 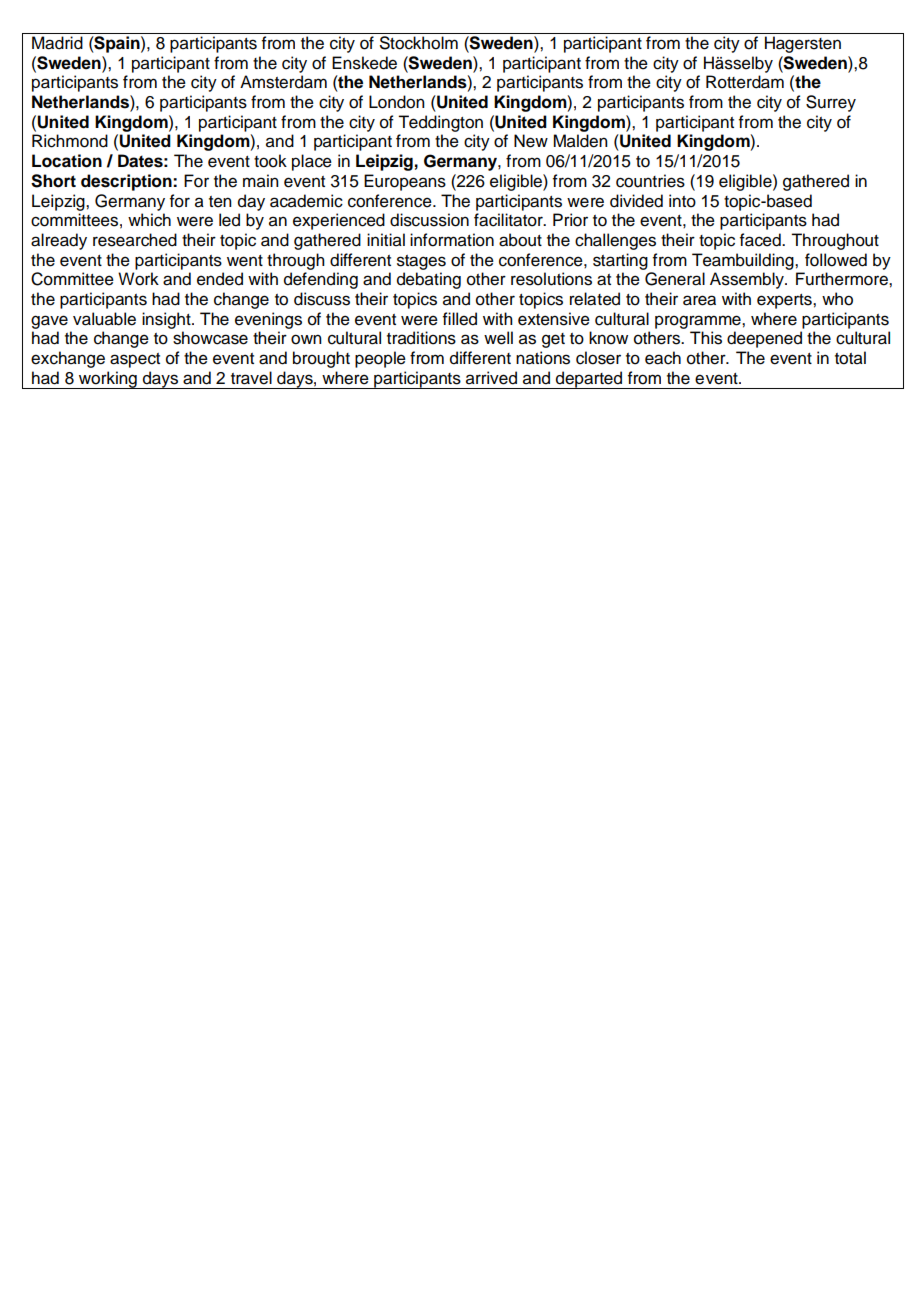 I want to click on Rotterdam, so click(x=745, y=82).
